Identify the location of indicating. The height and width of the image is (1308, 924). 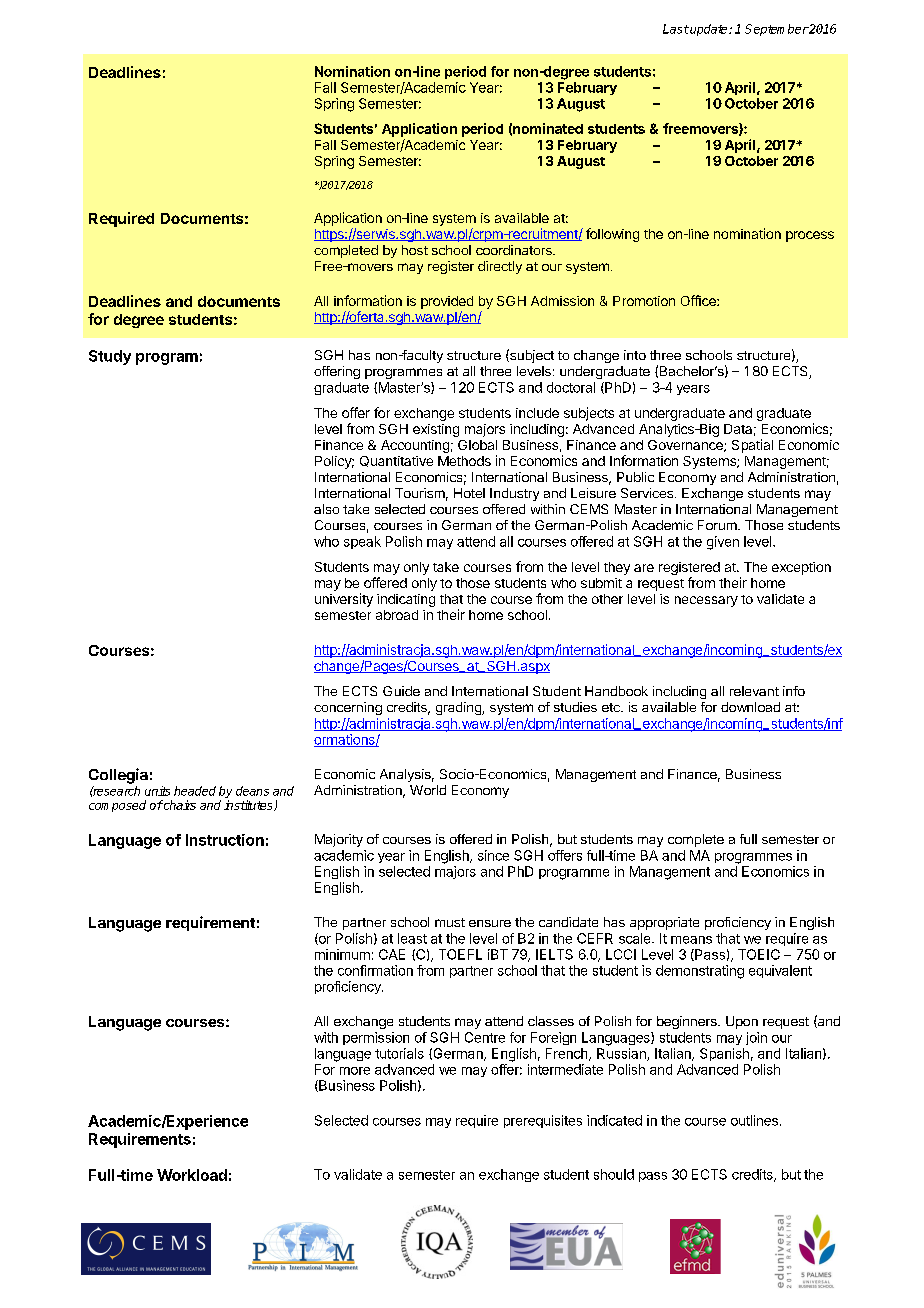
(406, 600).
